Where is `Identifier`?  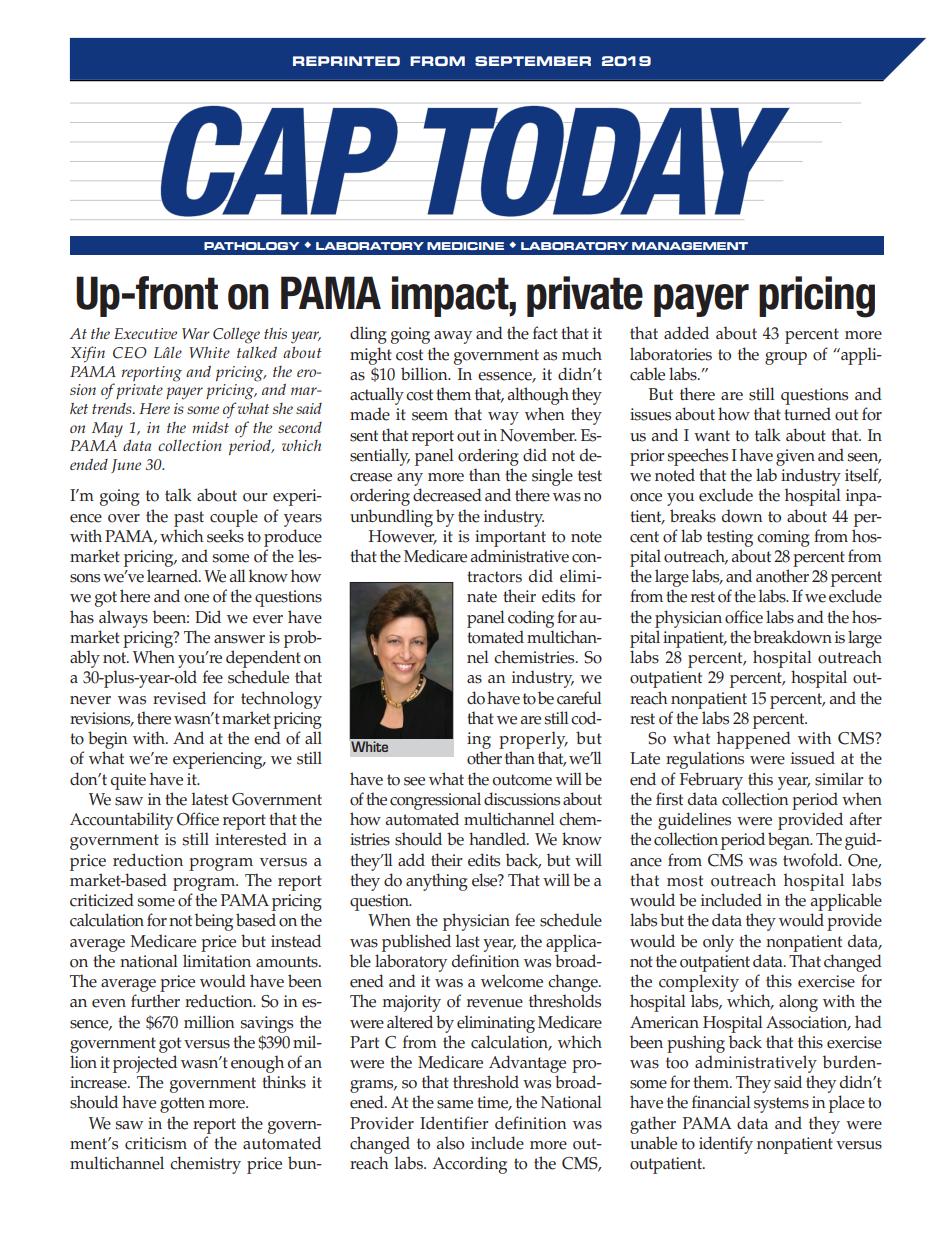
Identifier is located at coordinates (454, 1123).
